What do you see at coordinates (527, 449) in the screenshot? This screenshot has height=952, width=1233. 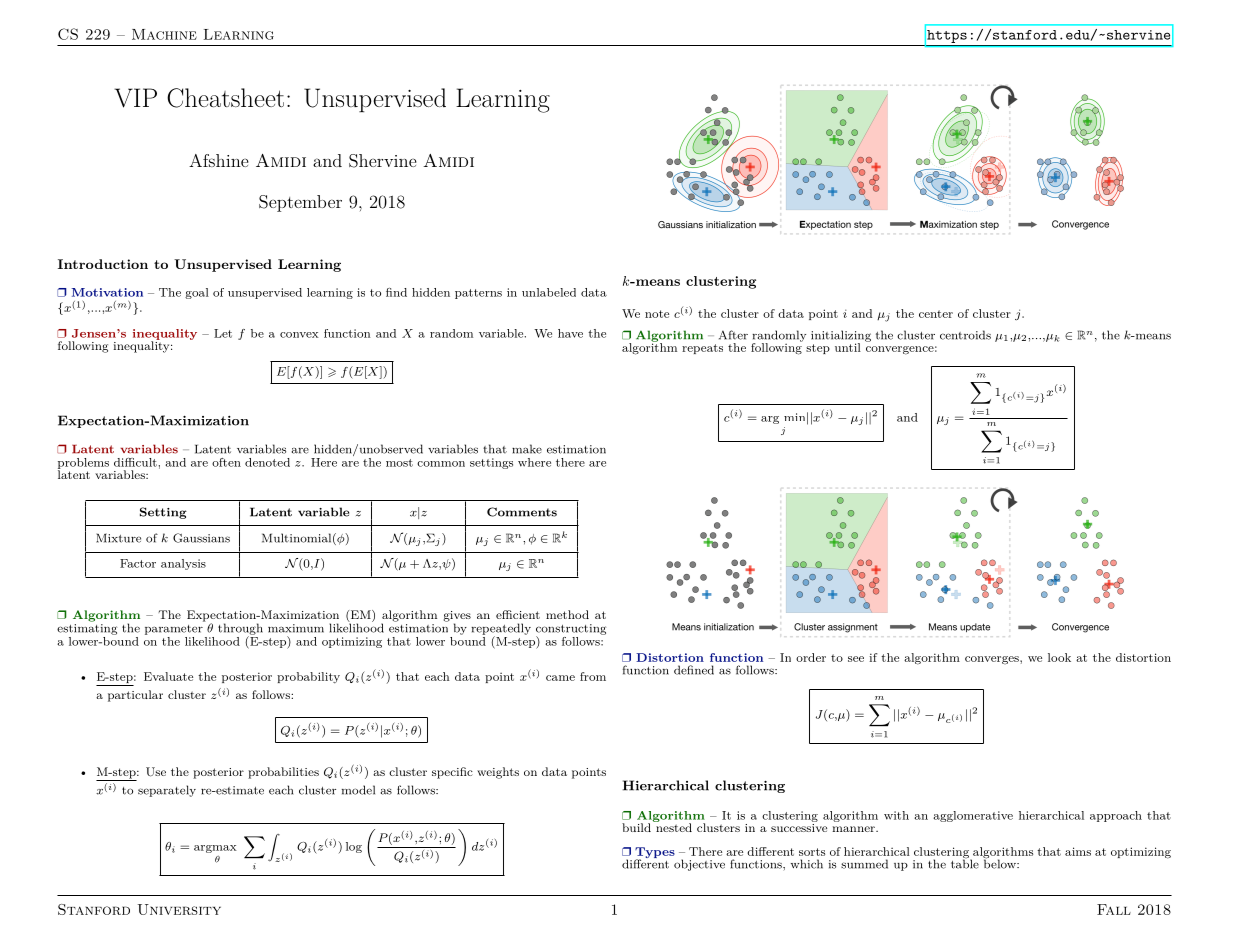 I see `make` at bounding box center [527, 449].
